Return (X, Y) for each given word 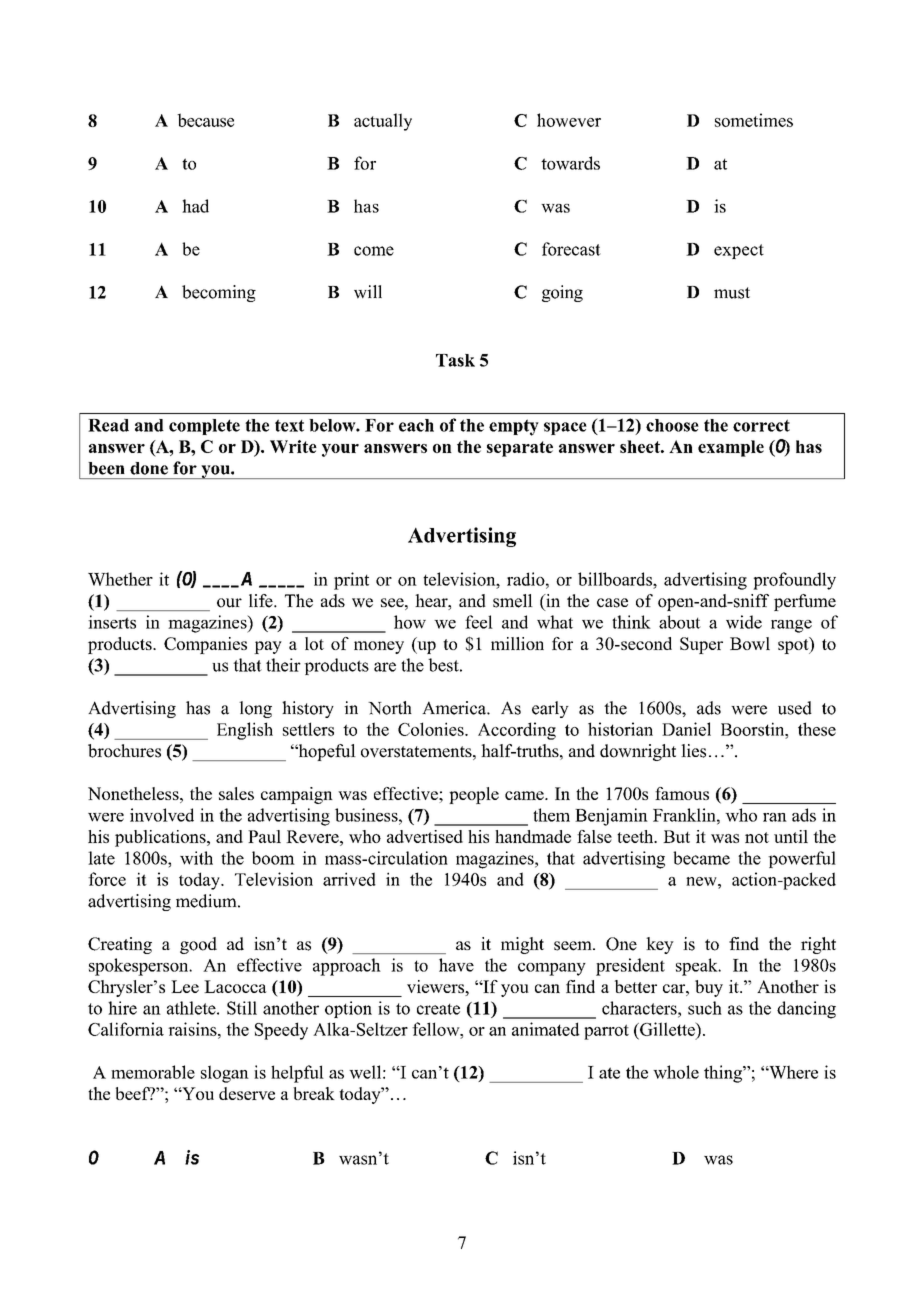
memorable (153, 1072)
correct (761, 425)
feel (479, 622)
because (205, 120)
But (676, 836)
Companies (205, 645)
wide (744, 622)
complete (204, 427)
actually (383, 122)
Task (455, 360)
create (438, 1009)
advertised (425, 836)
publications (161, 838)
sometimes (754, 120)
